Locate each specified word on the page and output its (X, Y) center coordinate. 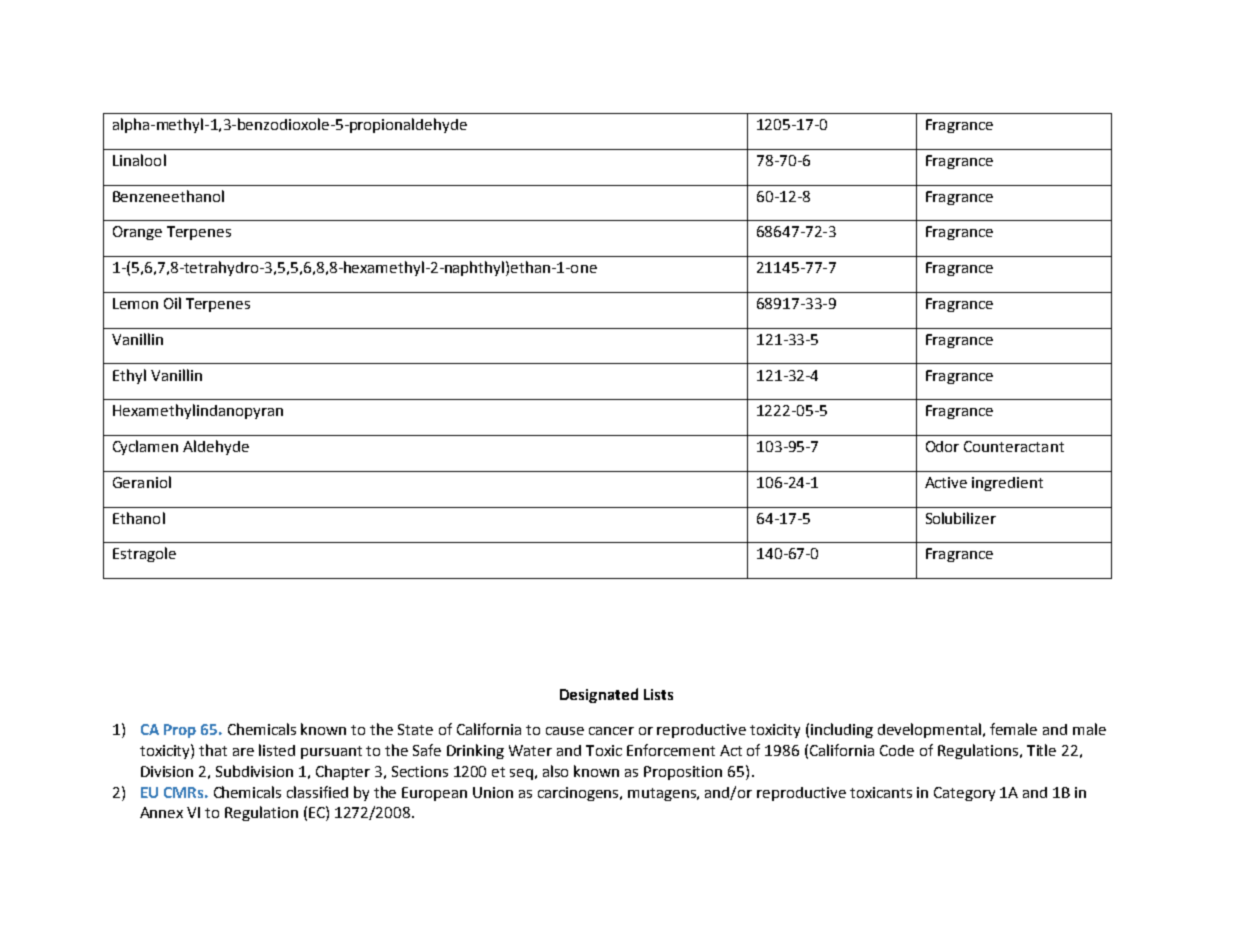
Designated (599, 695)
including (842, 730)
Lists (658, 694)
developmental (931, 730)
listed (277, 750)
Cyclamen (145, 447)
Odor (942, 446)
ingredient (1007, 484)
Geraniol (142, 482)
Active (946, 482)
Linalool (139, 160)
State (415, 729)
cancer (611, 731)
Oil (172, 303)
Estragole (144, 554)
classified (317, 792)
